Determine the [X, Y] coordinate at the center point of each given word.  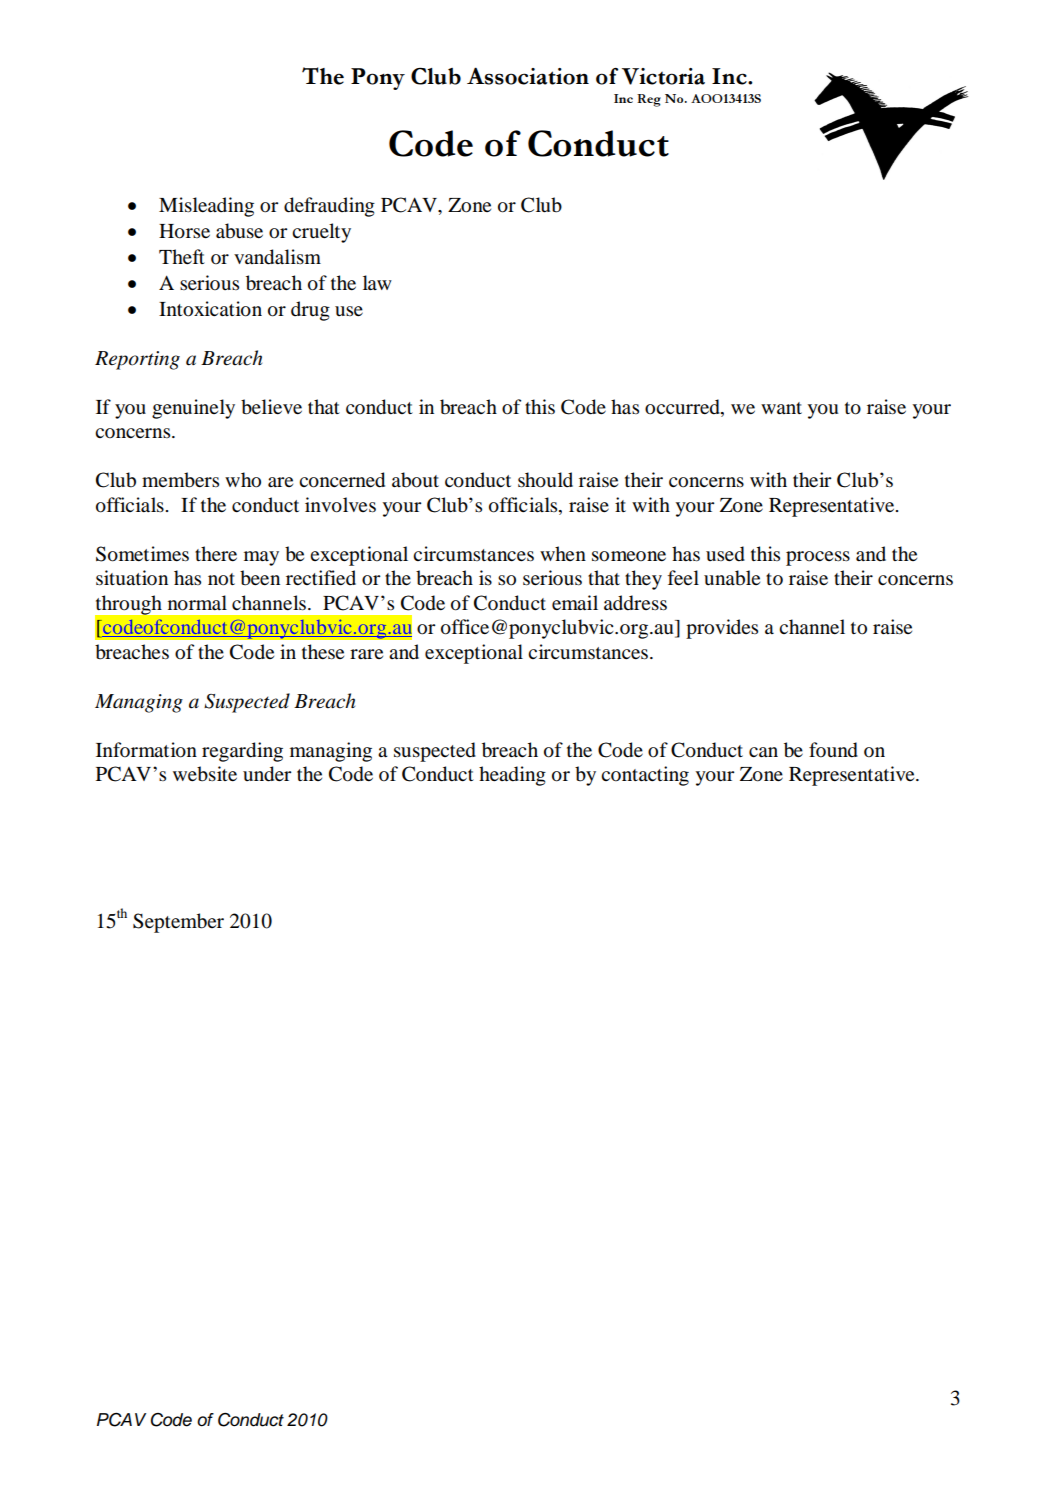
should [545, 480]
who [243, 480]
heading [512, 776]
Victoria [663, 76]
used [725, 554]
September [178, 923]
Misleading [206, 207]
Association [528, 76]
